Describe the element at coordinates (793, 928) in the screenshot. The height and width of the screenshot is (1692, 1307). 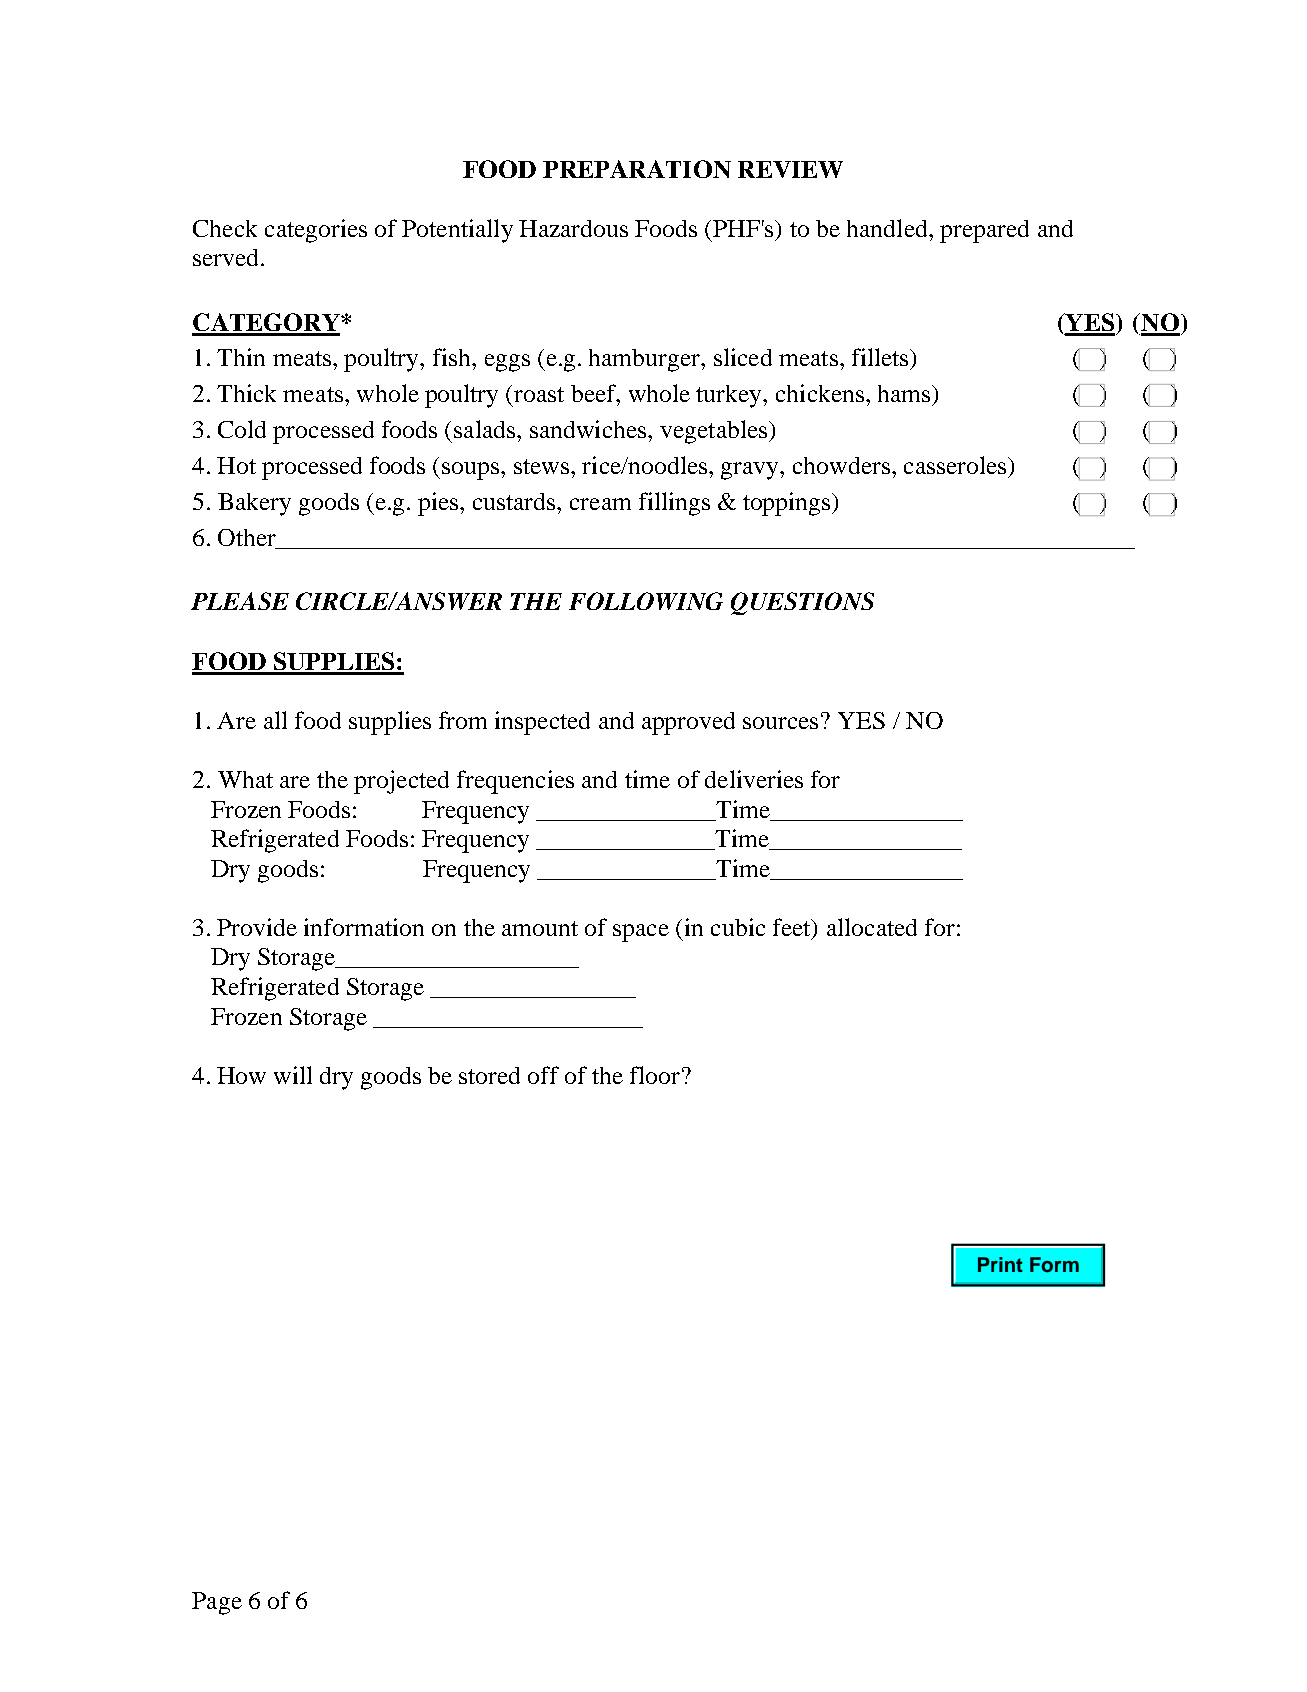
I see `feet` at that location.
